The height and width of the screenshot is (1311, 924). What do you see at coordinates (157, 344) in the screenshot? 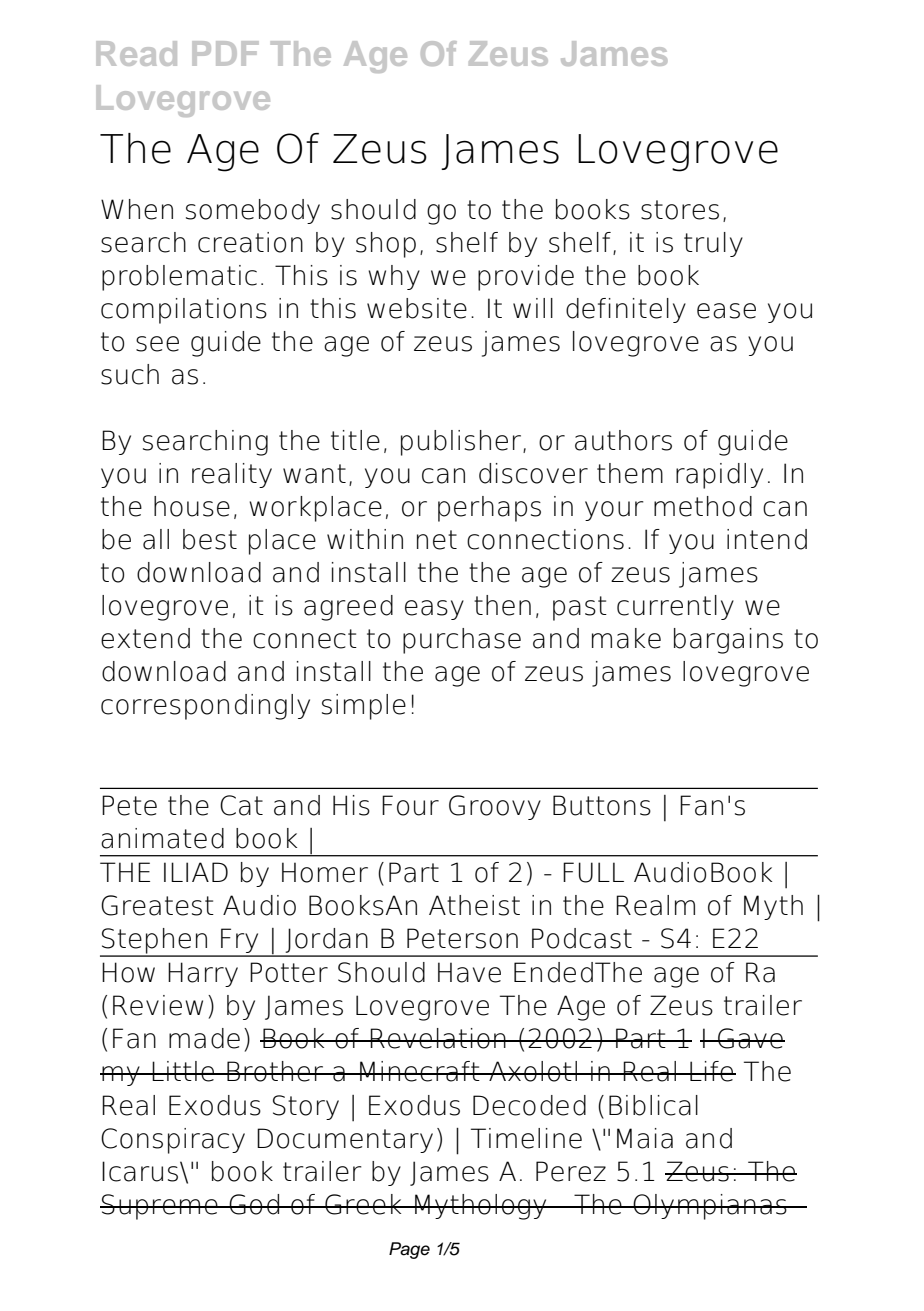
I see `see` at bounding box center [157, 344].
